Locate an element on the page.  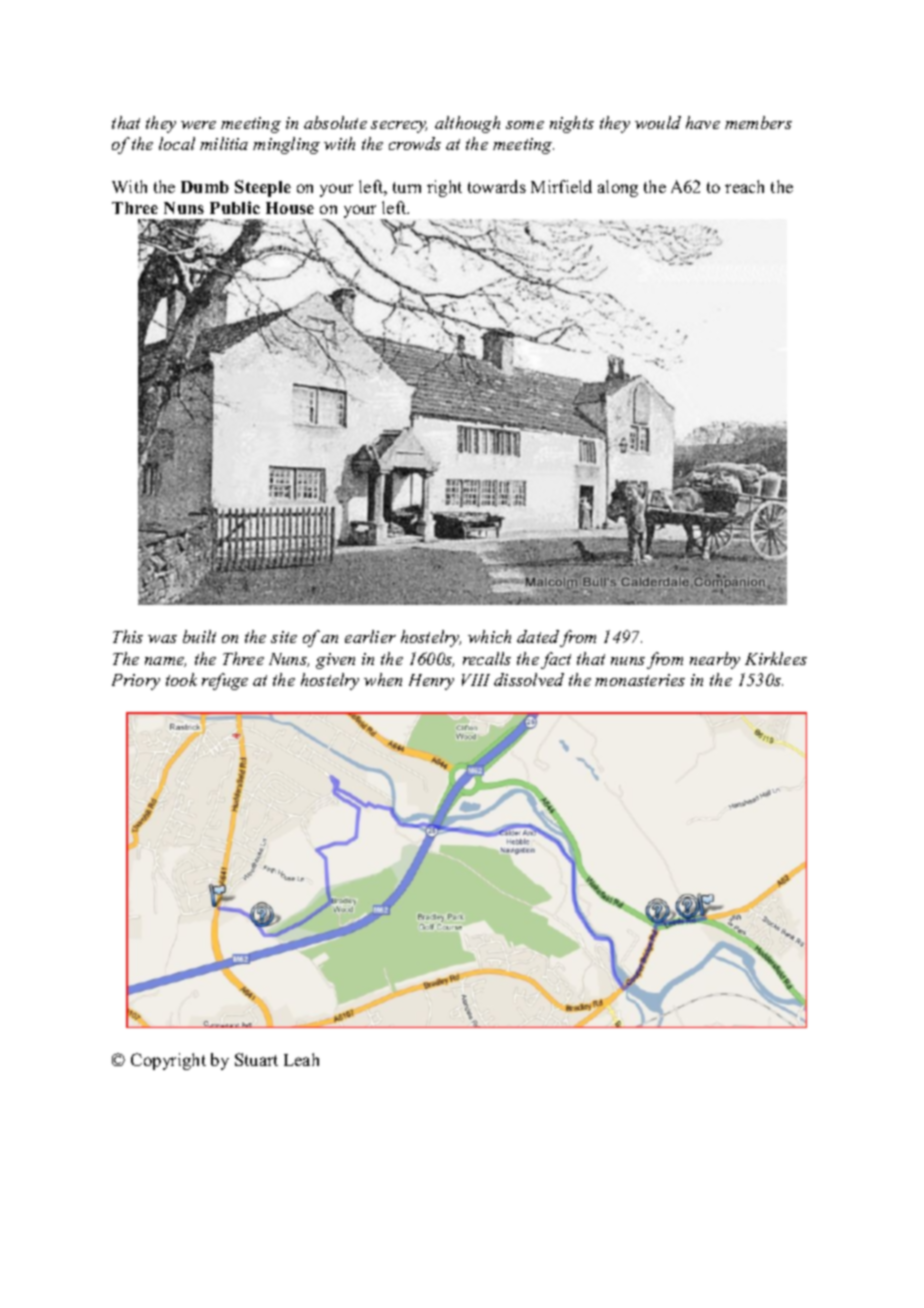
dissolved is located at coordinates (529, 679).
